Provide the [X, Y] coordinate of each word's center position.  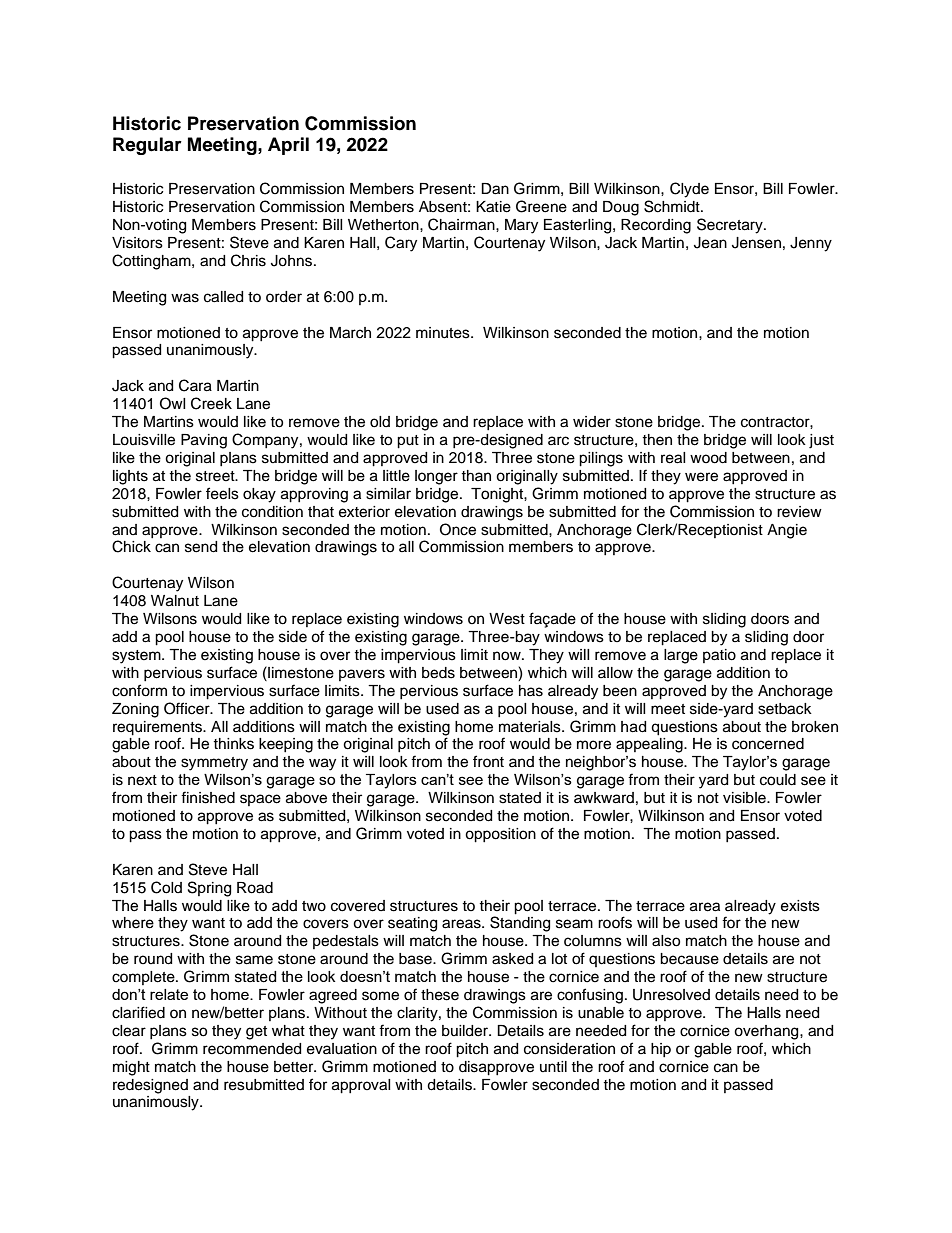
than [476, 475]
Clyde [689, 190]
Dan [495, 189]
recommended [252, 1049]
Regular [147, 146]
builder [466, 1031]
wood [708, 458]
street [216, 476]
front [488, 761]
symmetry [214, 764]
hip [661, 1050]
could [778, 780]
